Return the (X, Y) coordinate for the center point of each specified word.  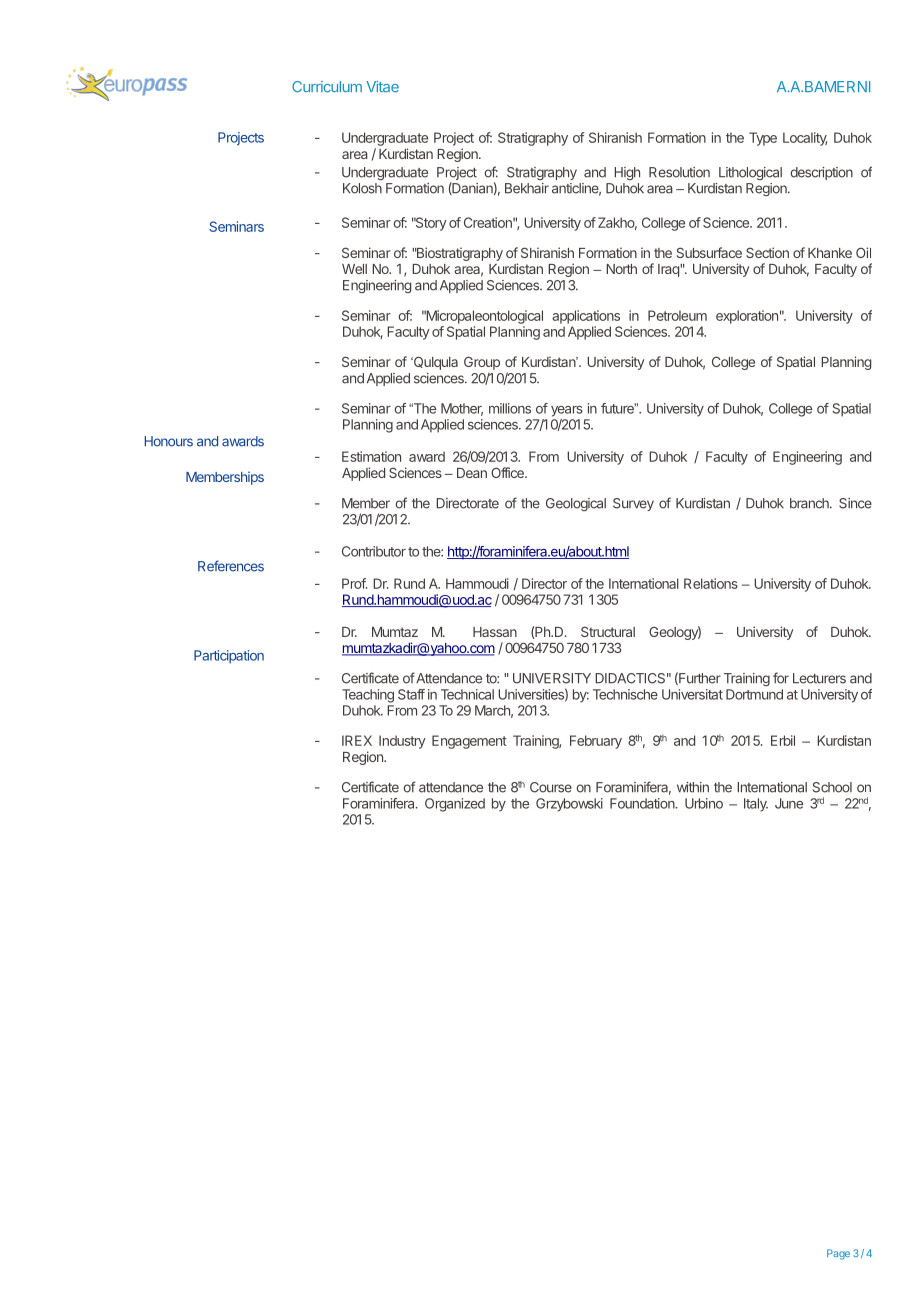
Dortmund (754, 694)
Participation (229, 657)
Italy (756, 805)
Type (763, 139)
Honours (169, 441)
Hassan (495, 632)
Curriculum (327, 87)
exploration (747, 317)
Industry (402, 742)
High (627, 173)
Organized (455, 805)
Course (551, 787)
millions (510, 408)
